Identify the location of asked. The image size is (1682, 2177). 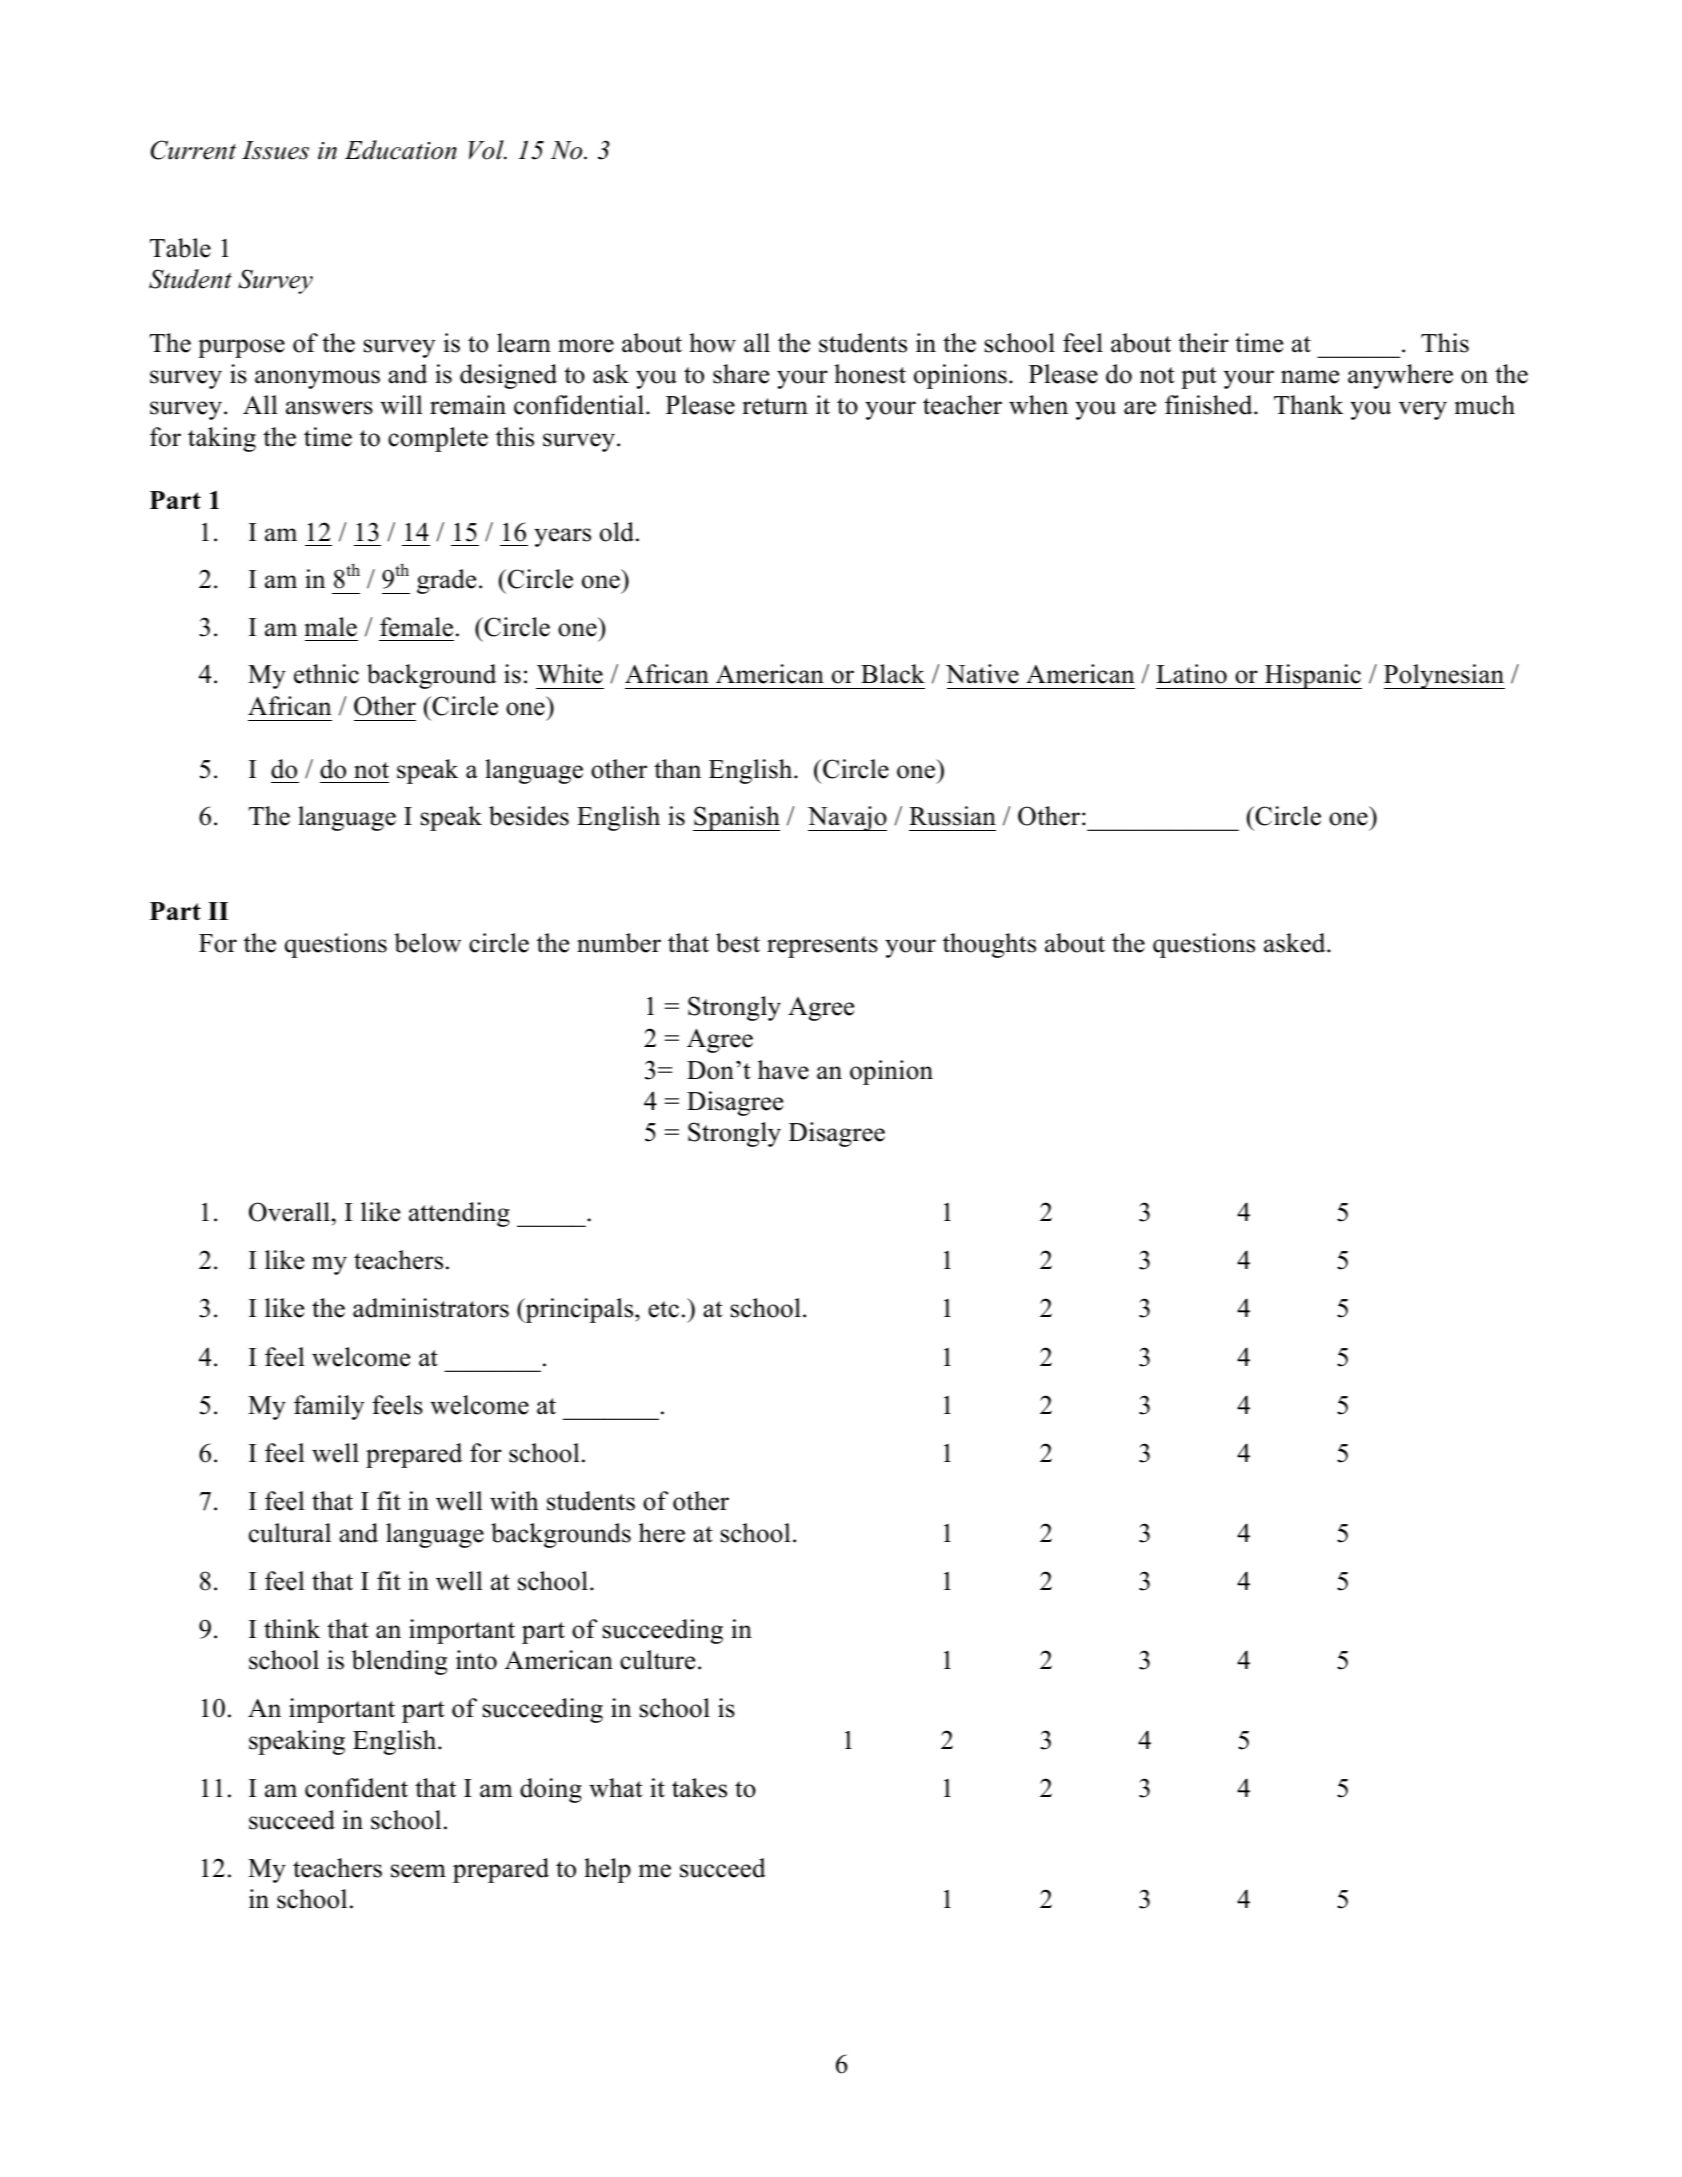
(1296, 943).
